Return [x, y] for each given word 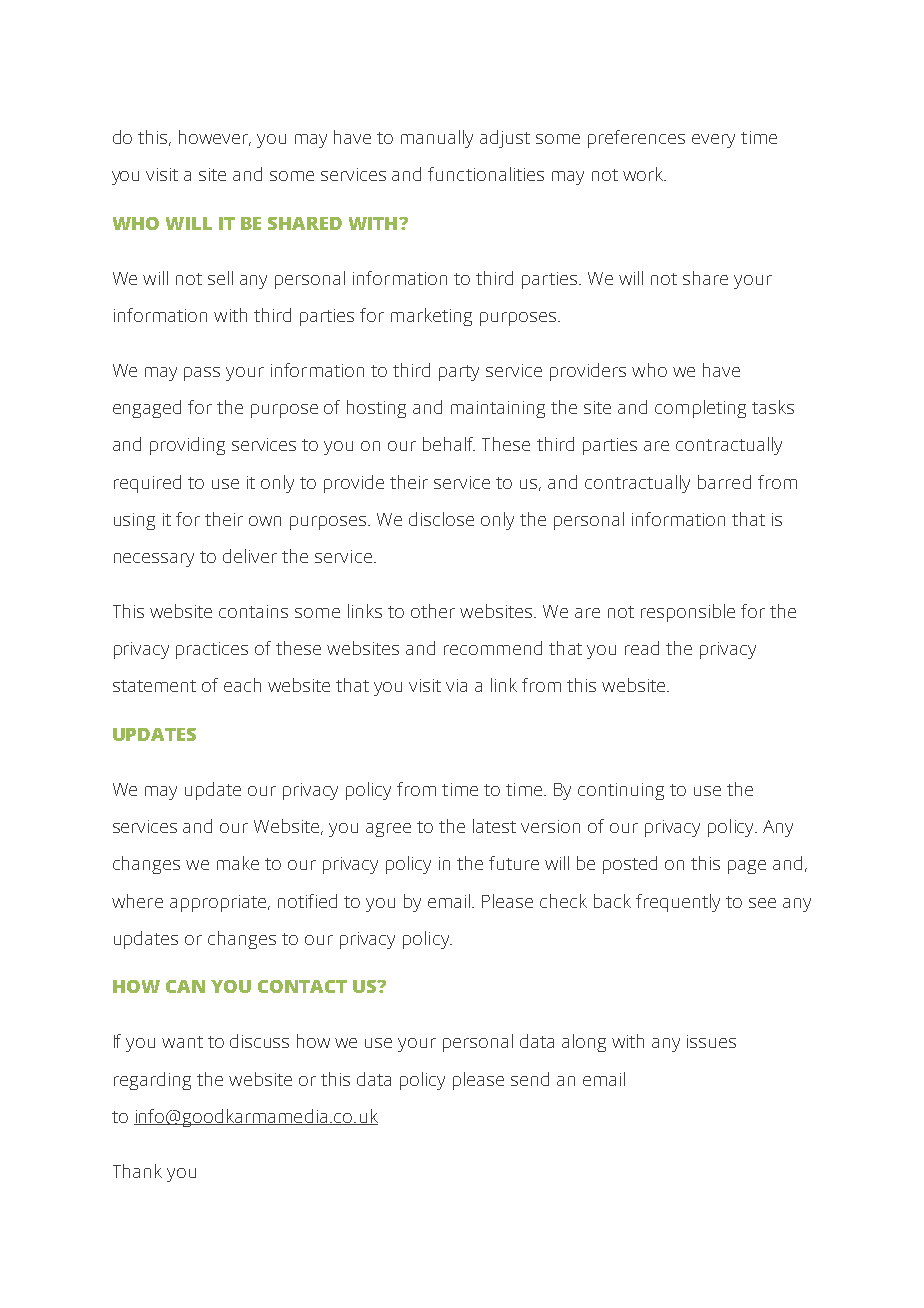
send [530, 1079]
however [215, 138]
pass [202, 374]
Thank [137, 1171]
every [713, 141]
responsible [688, 613]
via [456, 685]
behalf [449, 444]
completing [700, 409]
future [514, 863]
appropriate [219, 903]
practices [212, 650]
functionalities [486, 174]
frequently [678, 903]
